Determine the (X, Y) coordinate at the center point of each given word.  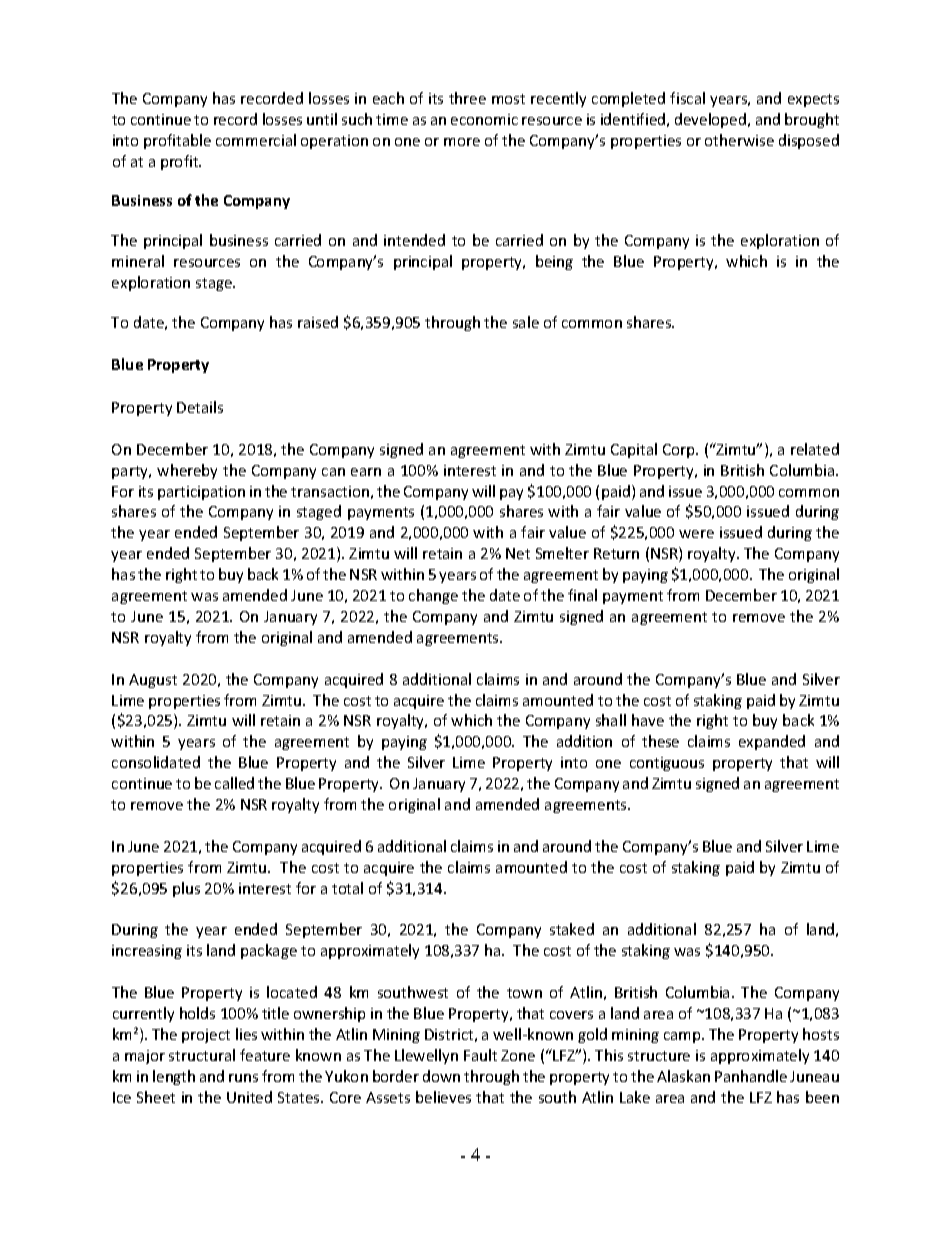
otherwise (739, 140)
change (433, 596)
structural (202, 1055)
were (696, 534)
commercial (256, 140)
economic (484, 119)
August (153, 681)
